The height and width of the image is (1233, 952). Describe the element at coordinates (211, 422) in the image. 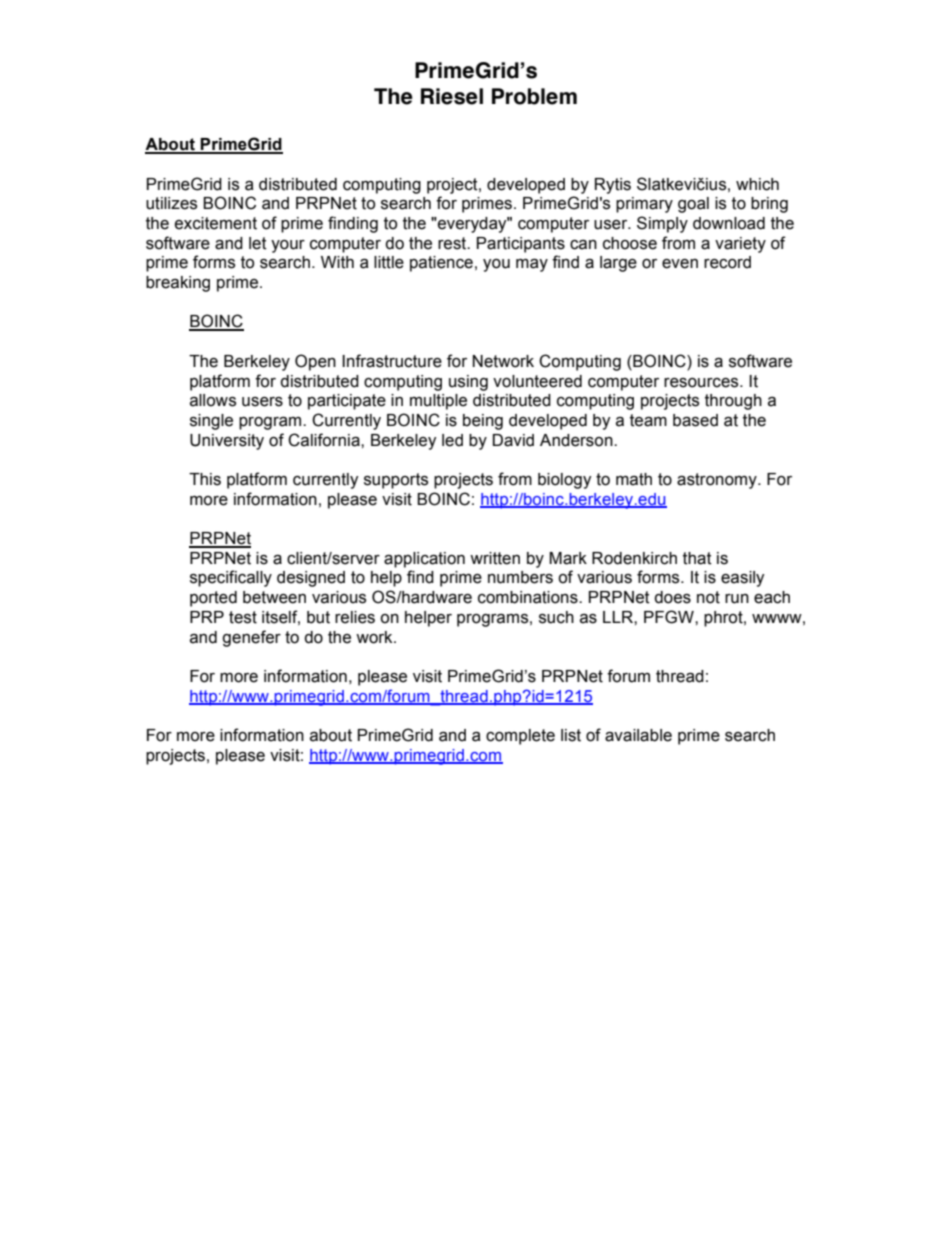

I see `single` at that location.
